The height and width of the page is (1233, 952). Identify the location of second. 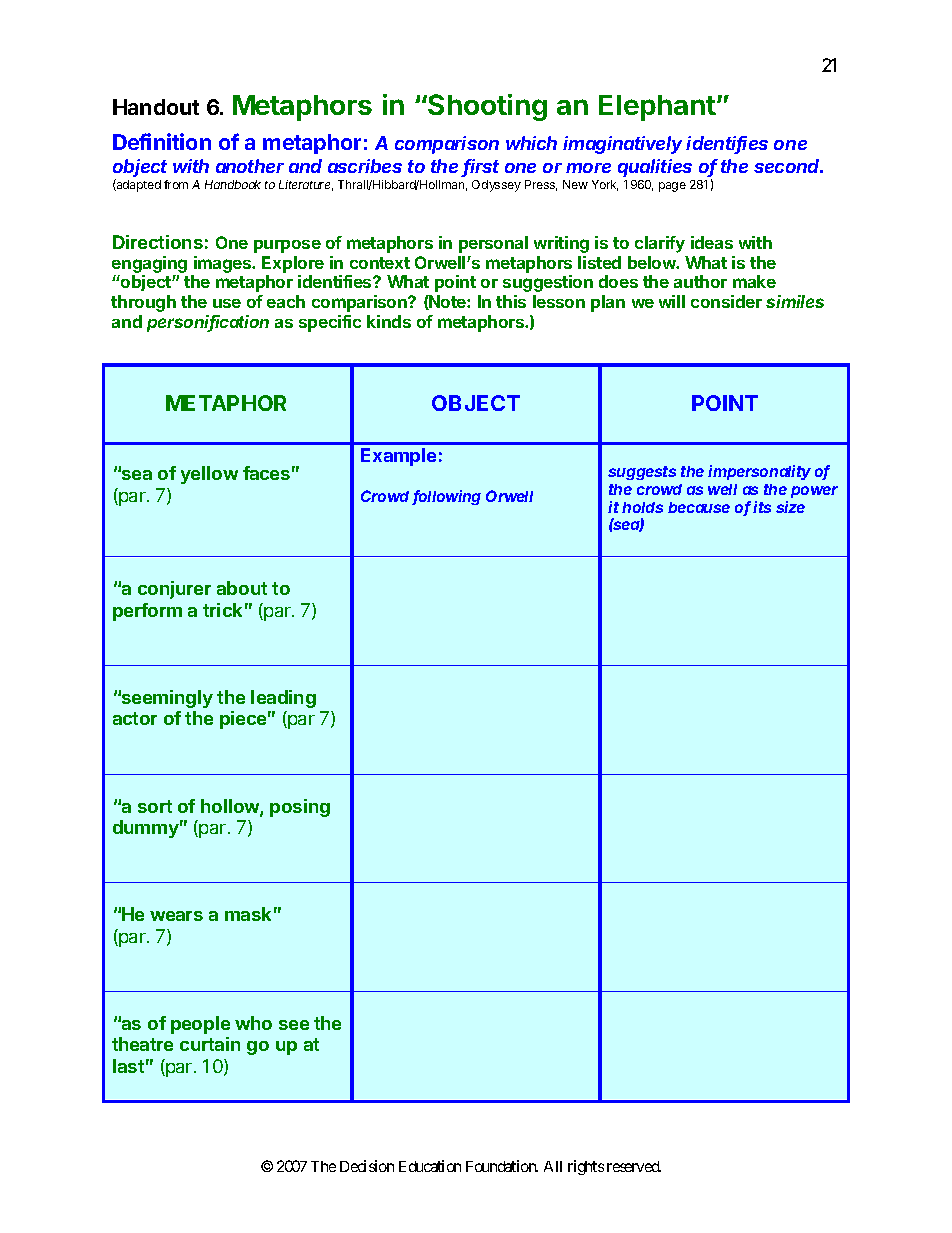
(788, 166).
